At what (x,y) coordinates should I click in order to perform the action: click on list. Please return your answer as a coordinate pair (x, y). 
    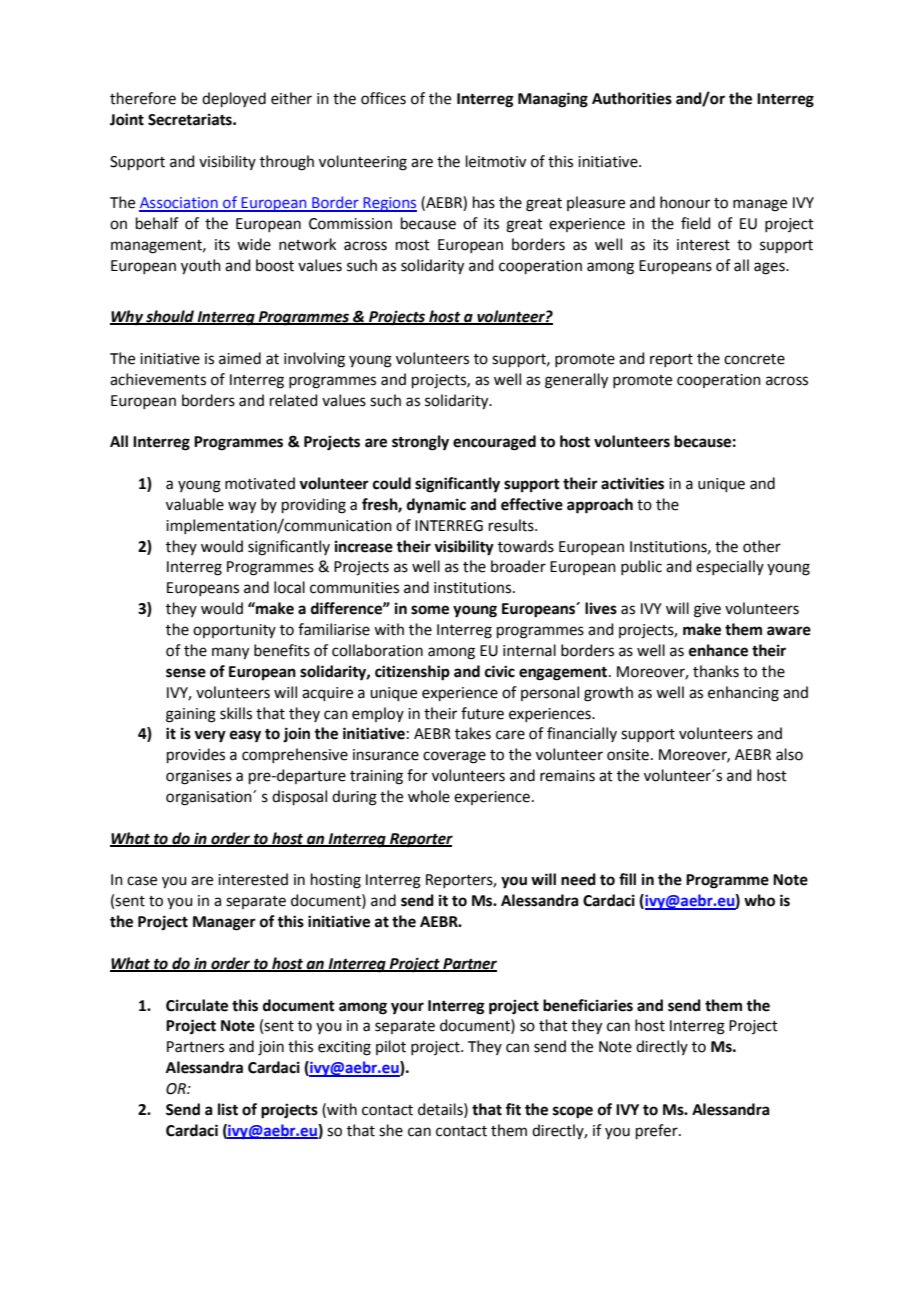
    Looking at the image, I should click on (228, 1109).
